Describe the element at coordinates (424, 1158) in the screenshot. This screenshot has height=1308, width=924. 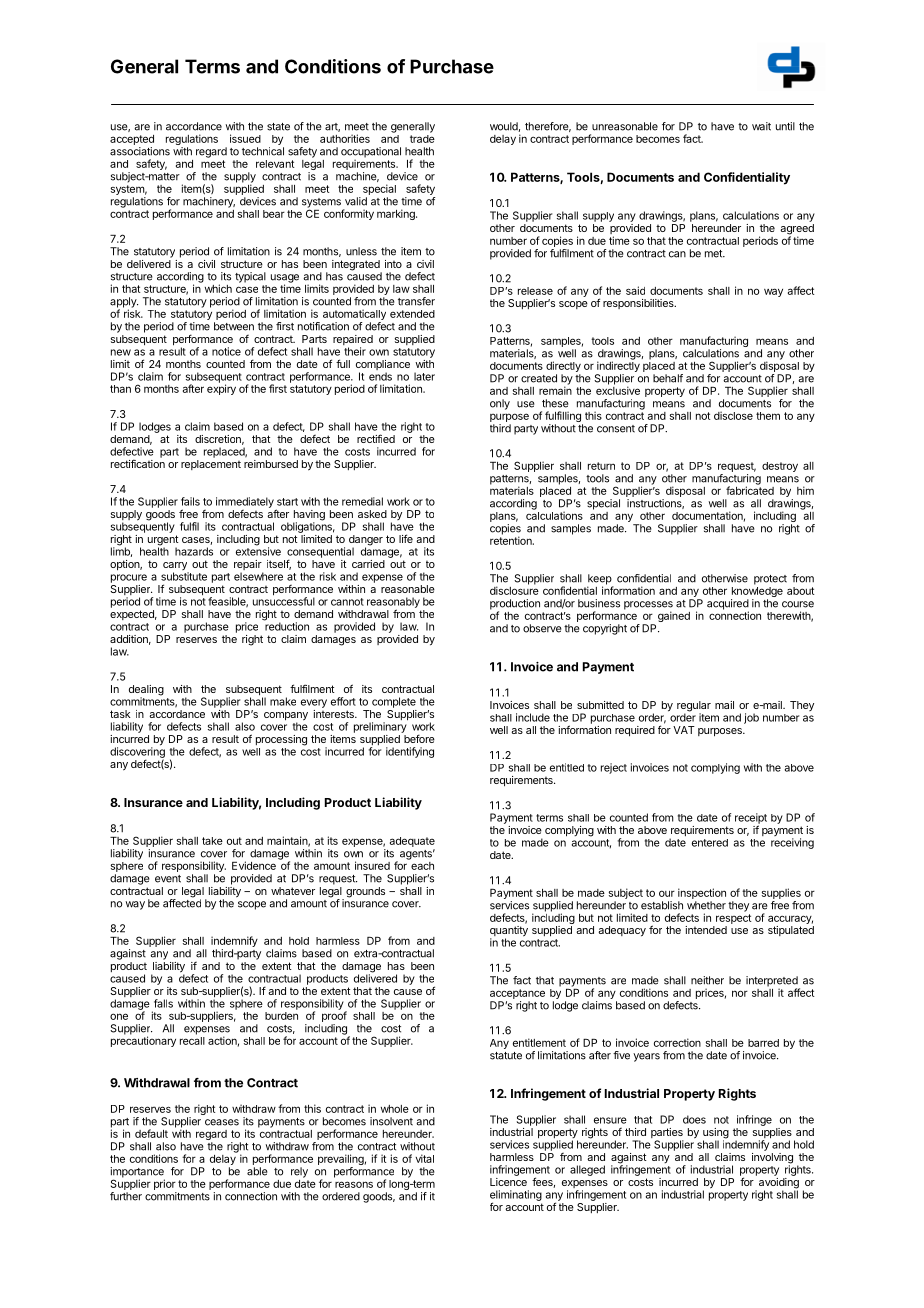
I see `vital` at that location.
